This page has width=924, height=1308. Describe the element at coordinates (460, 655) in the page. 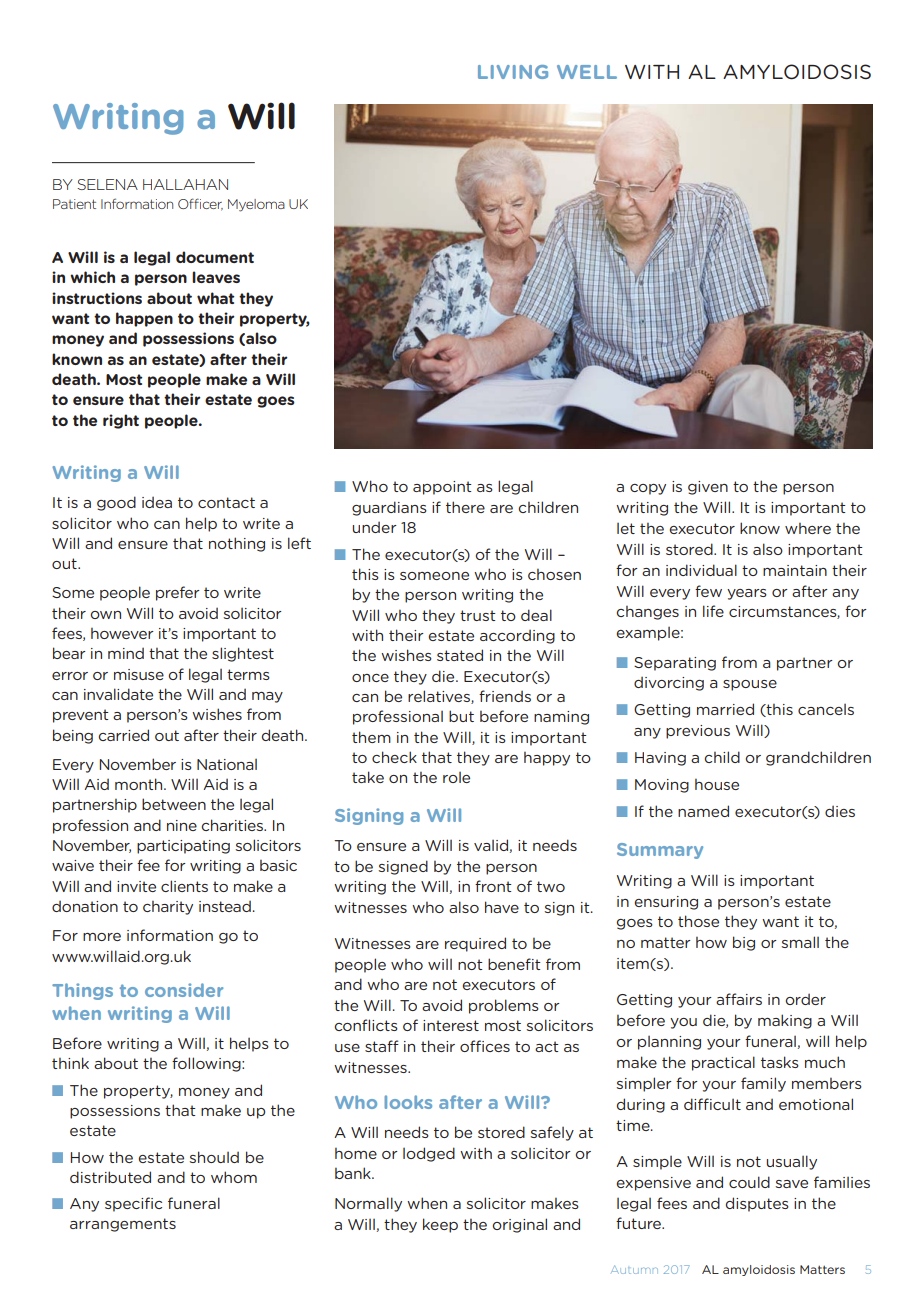

I see `stated` at that location.
